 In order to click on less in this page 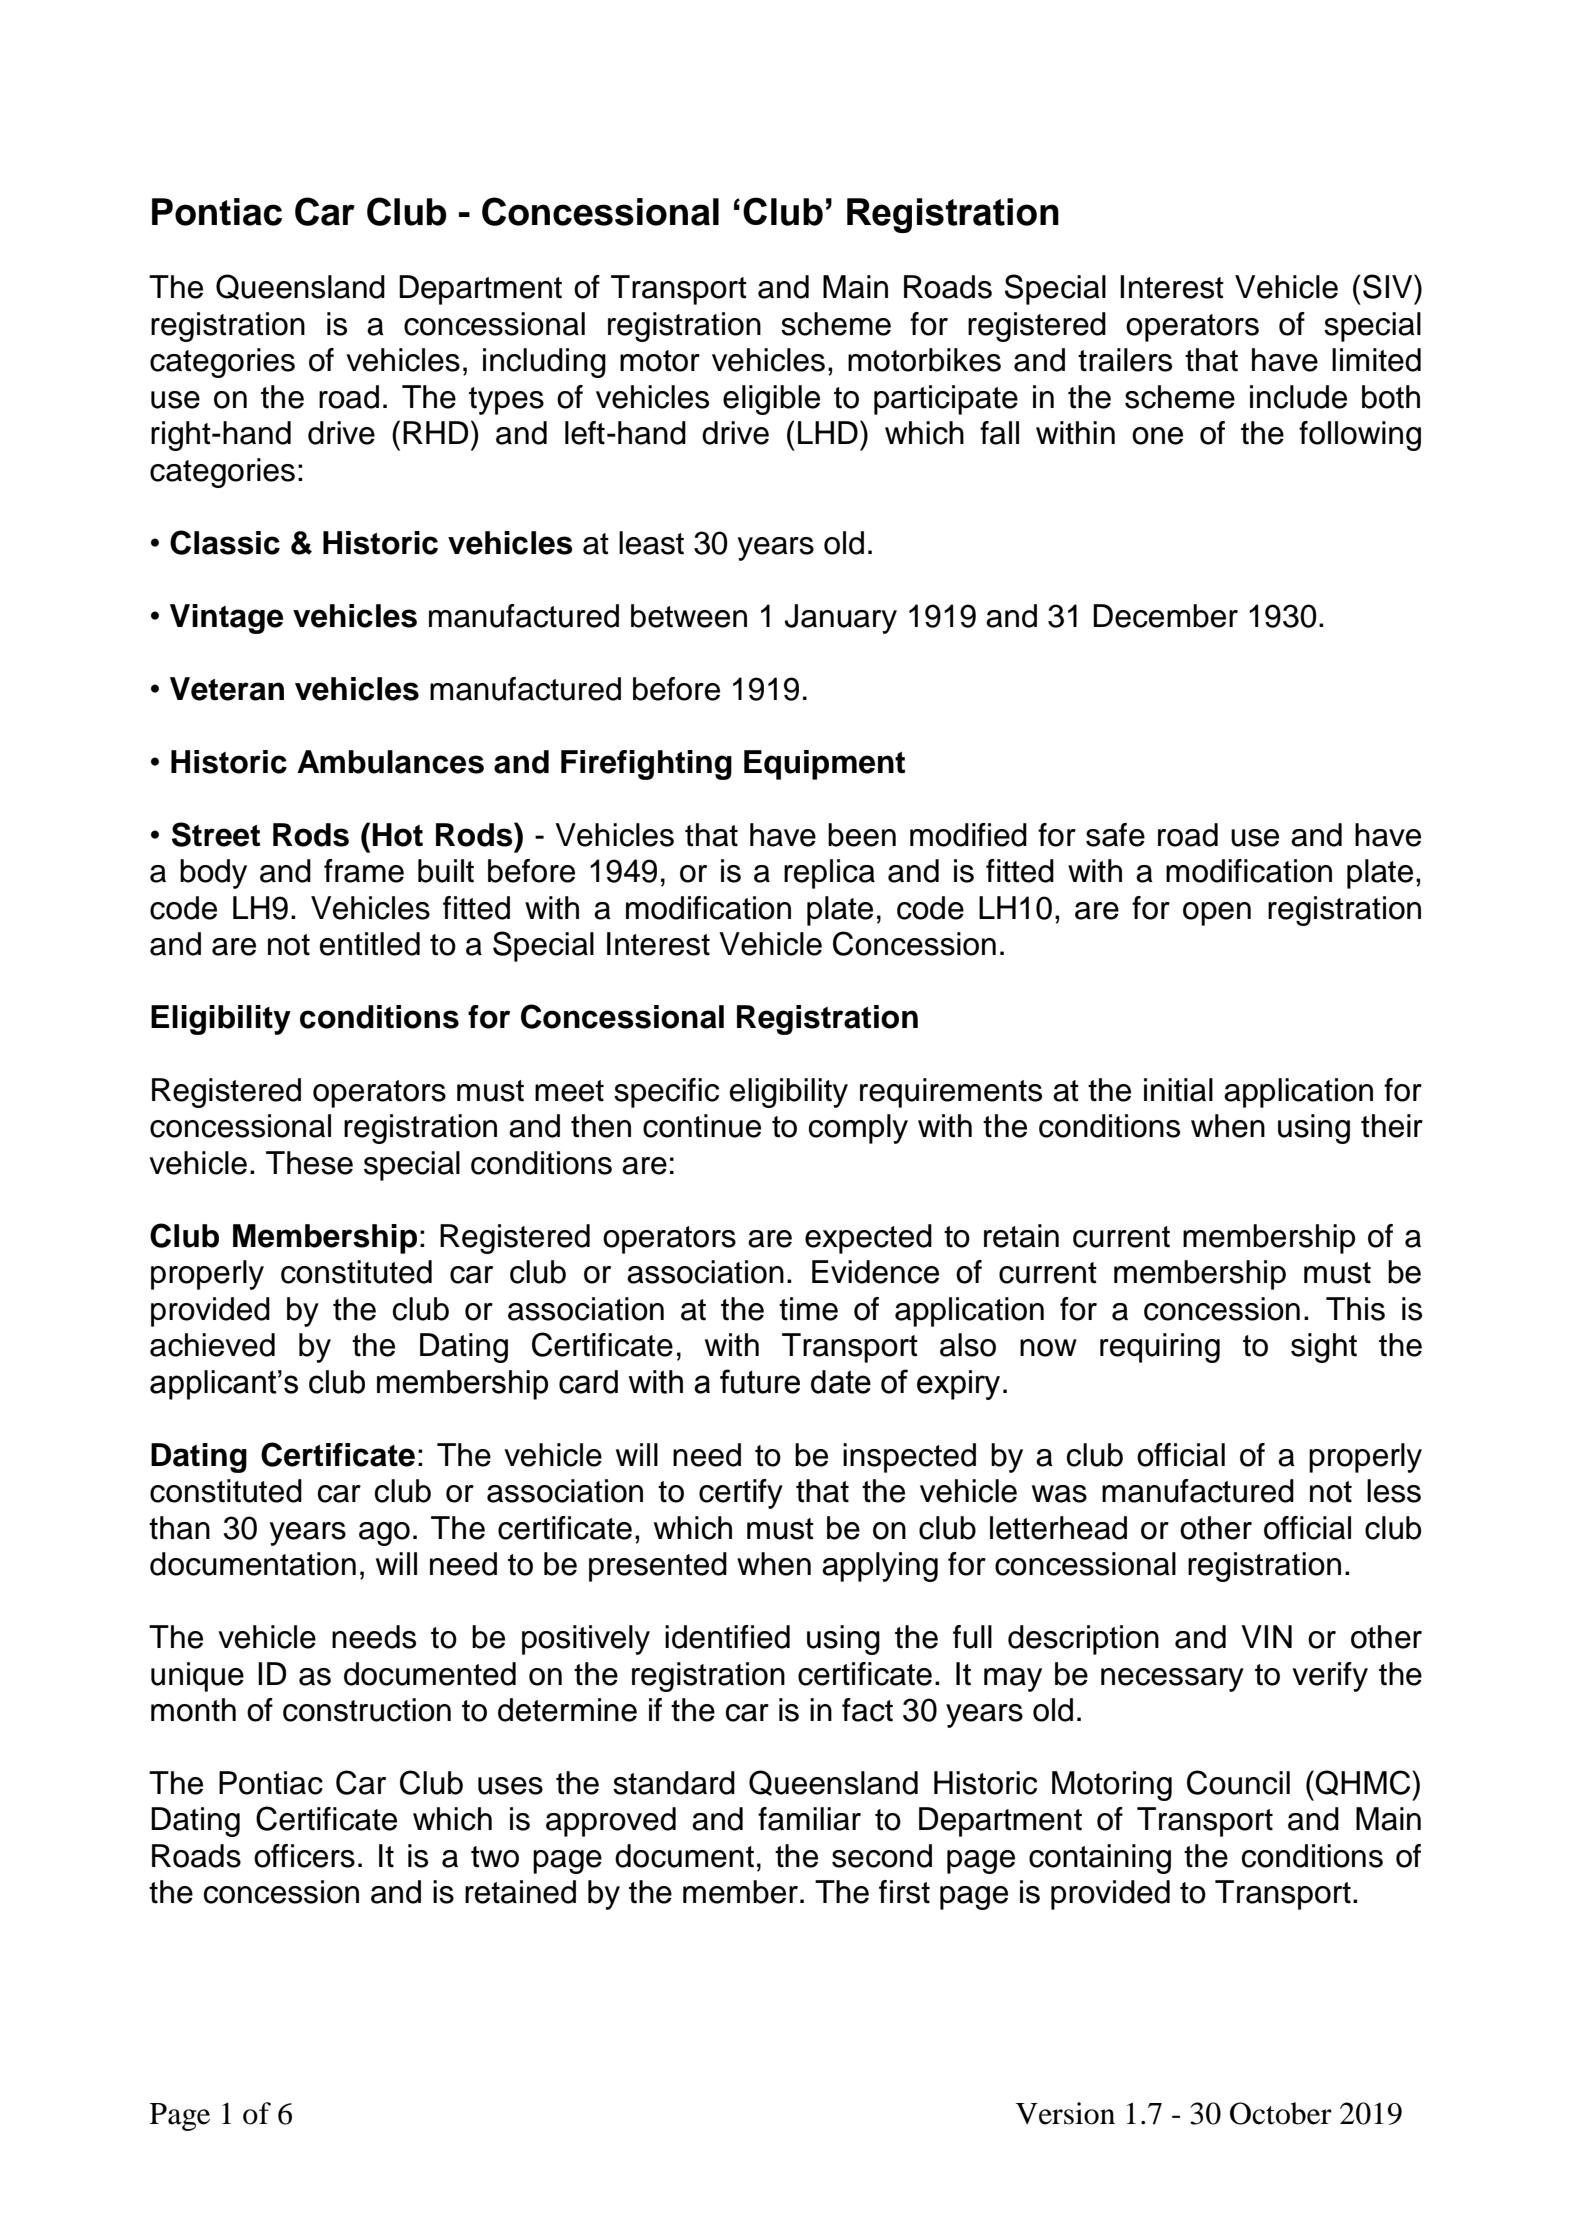, I will do `click(1394, 1491)`.
